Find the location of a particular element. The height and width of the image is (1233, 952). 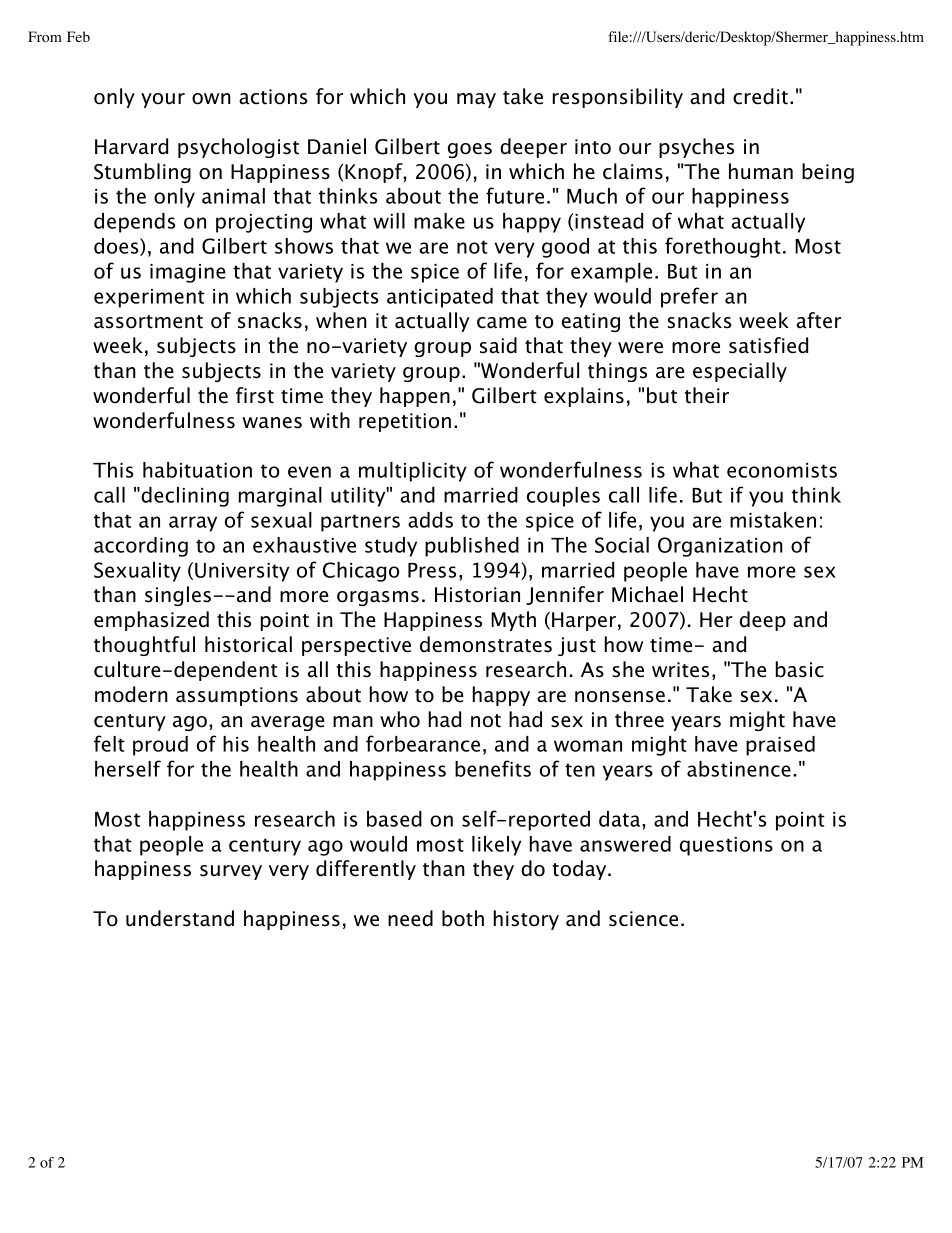

forethought is located at coordinates (723, 247).
